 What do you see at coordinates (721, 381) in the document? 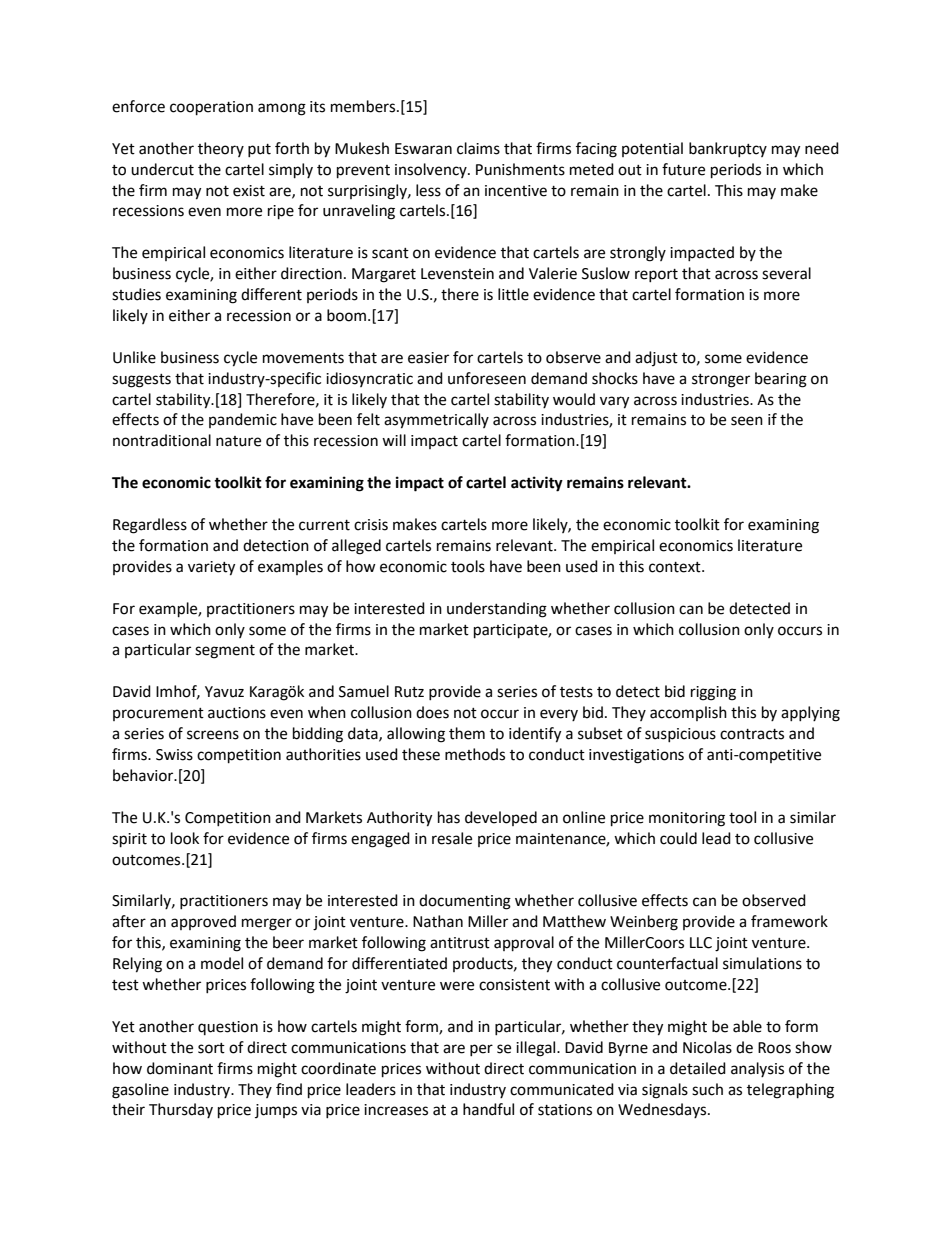
I see `stronger` at bounding box center [721, 381].
